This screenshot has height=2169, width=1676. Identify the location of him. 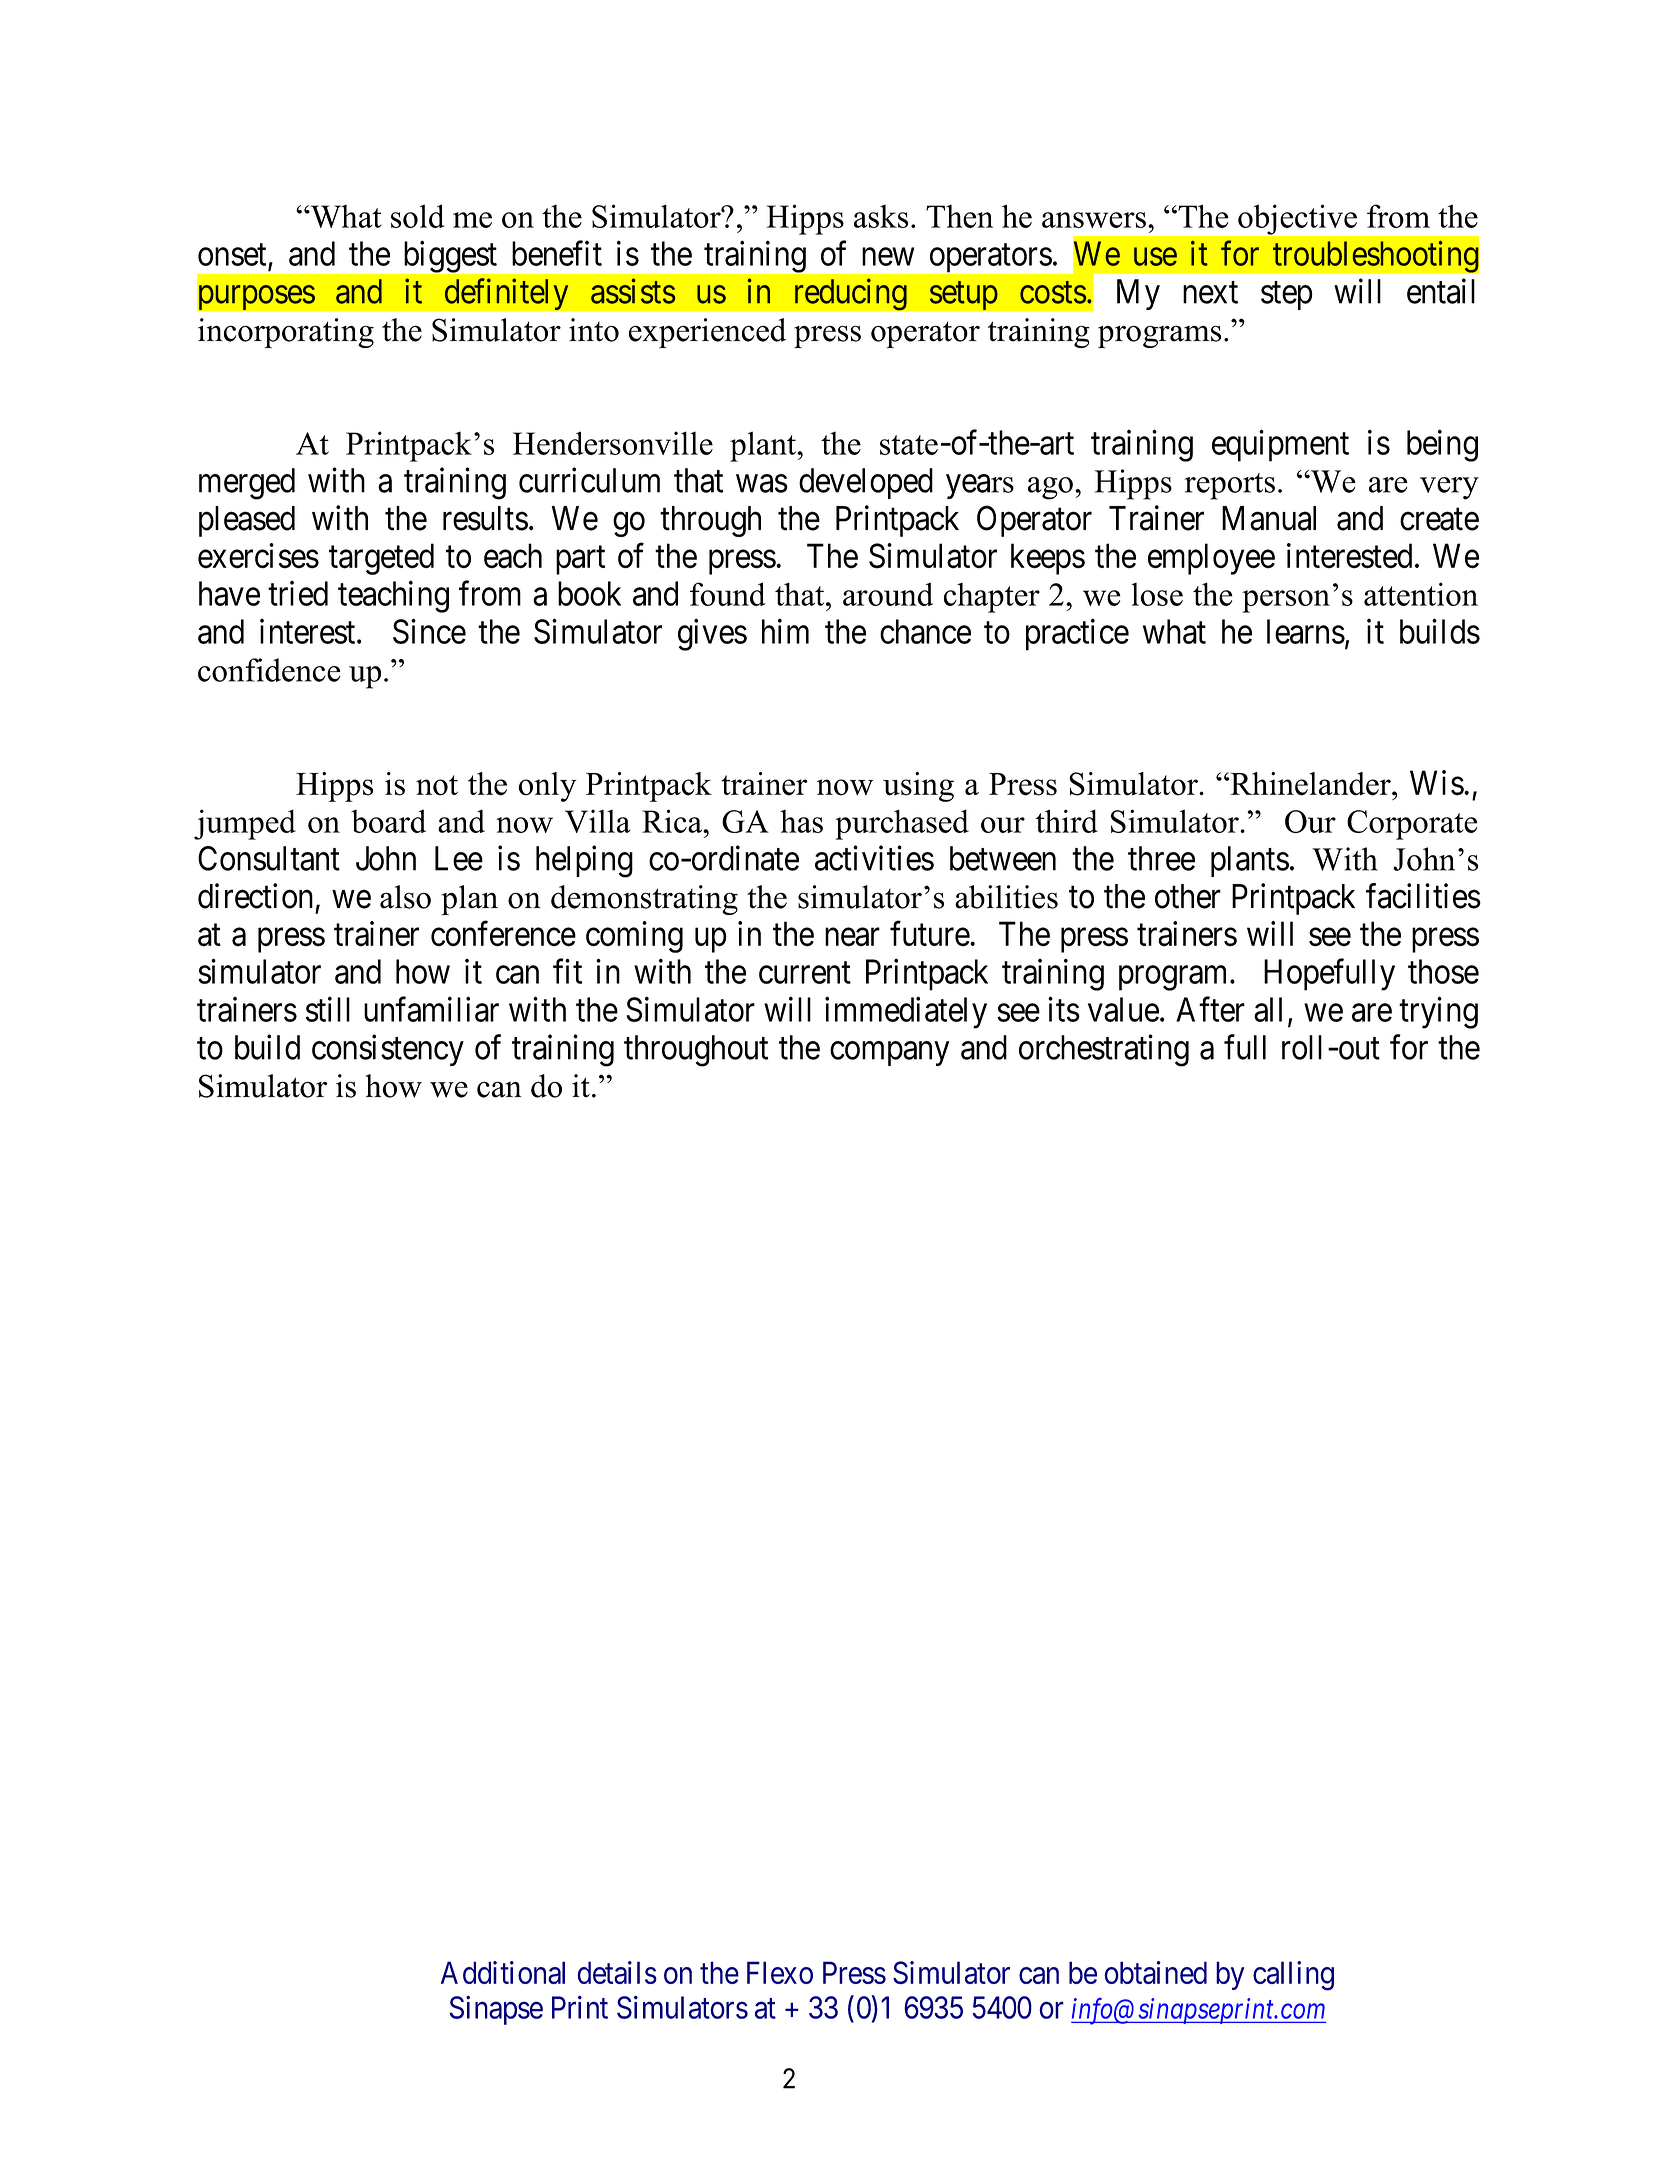
(785, 631).
